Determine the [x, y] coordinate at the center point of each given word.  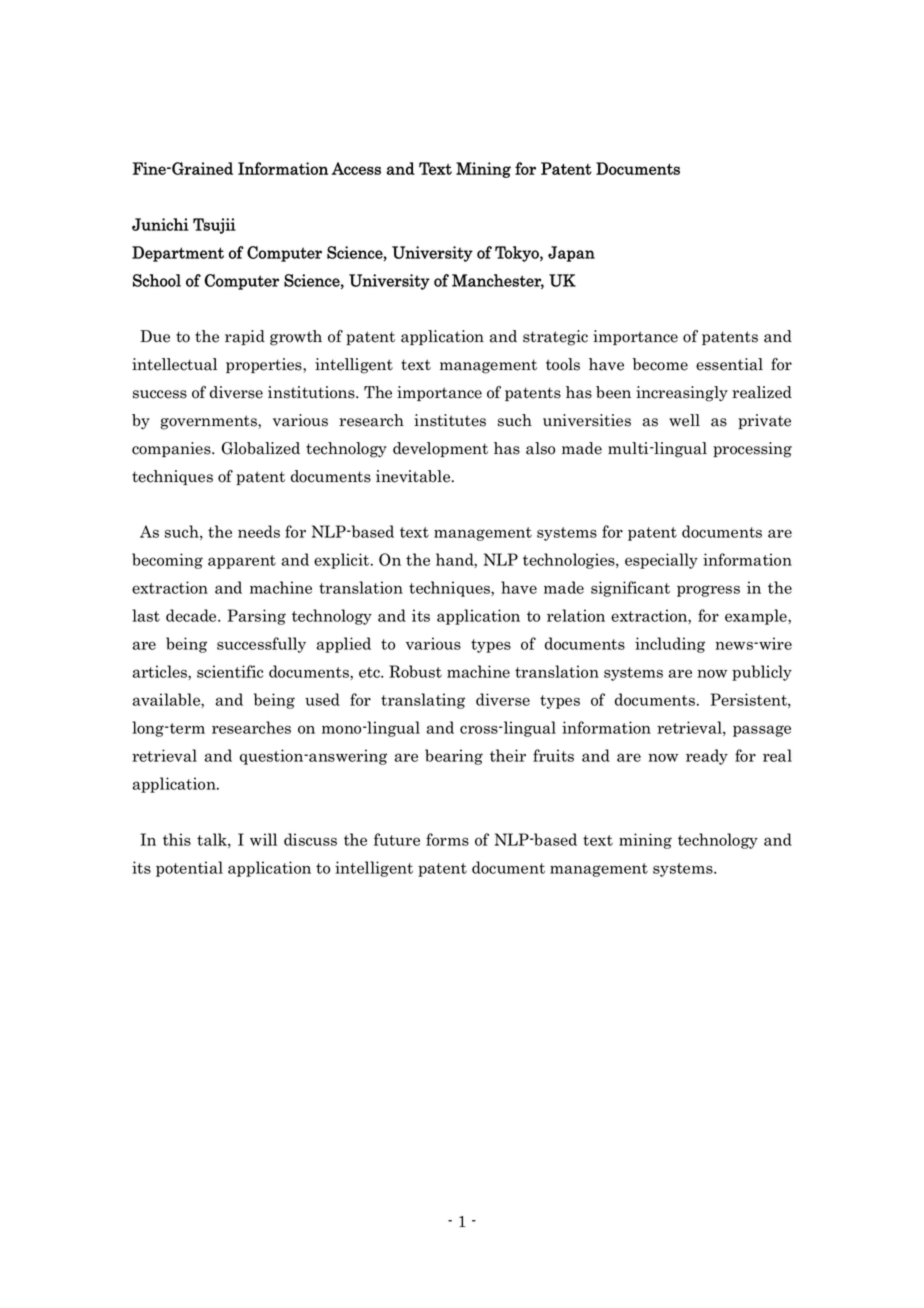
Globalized [261, 448]
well [684, 420]
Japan [571, 254]
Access [356, 168]
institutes [450, 420]
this [177, 839]
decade [192, 615]
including [670, 645]
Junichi [160, 224]
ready [707, 757]
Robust [415, 671]
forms [447, 839]
